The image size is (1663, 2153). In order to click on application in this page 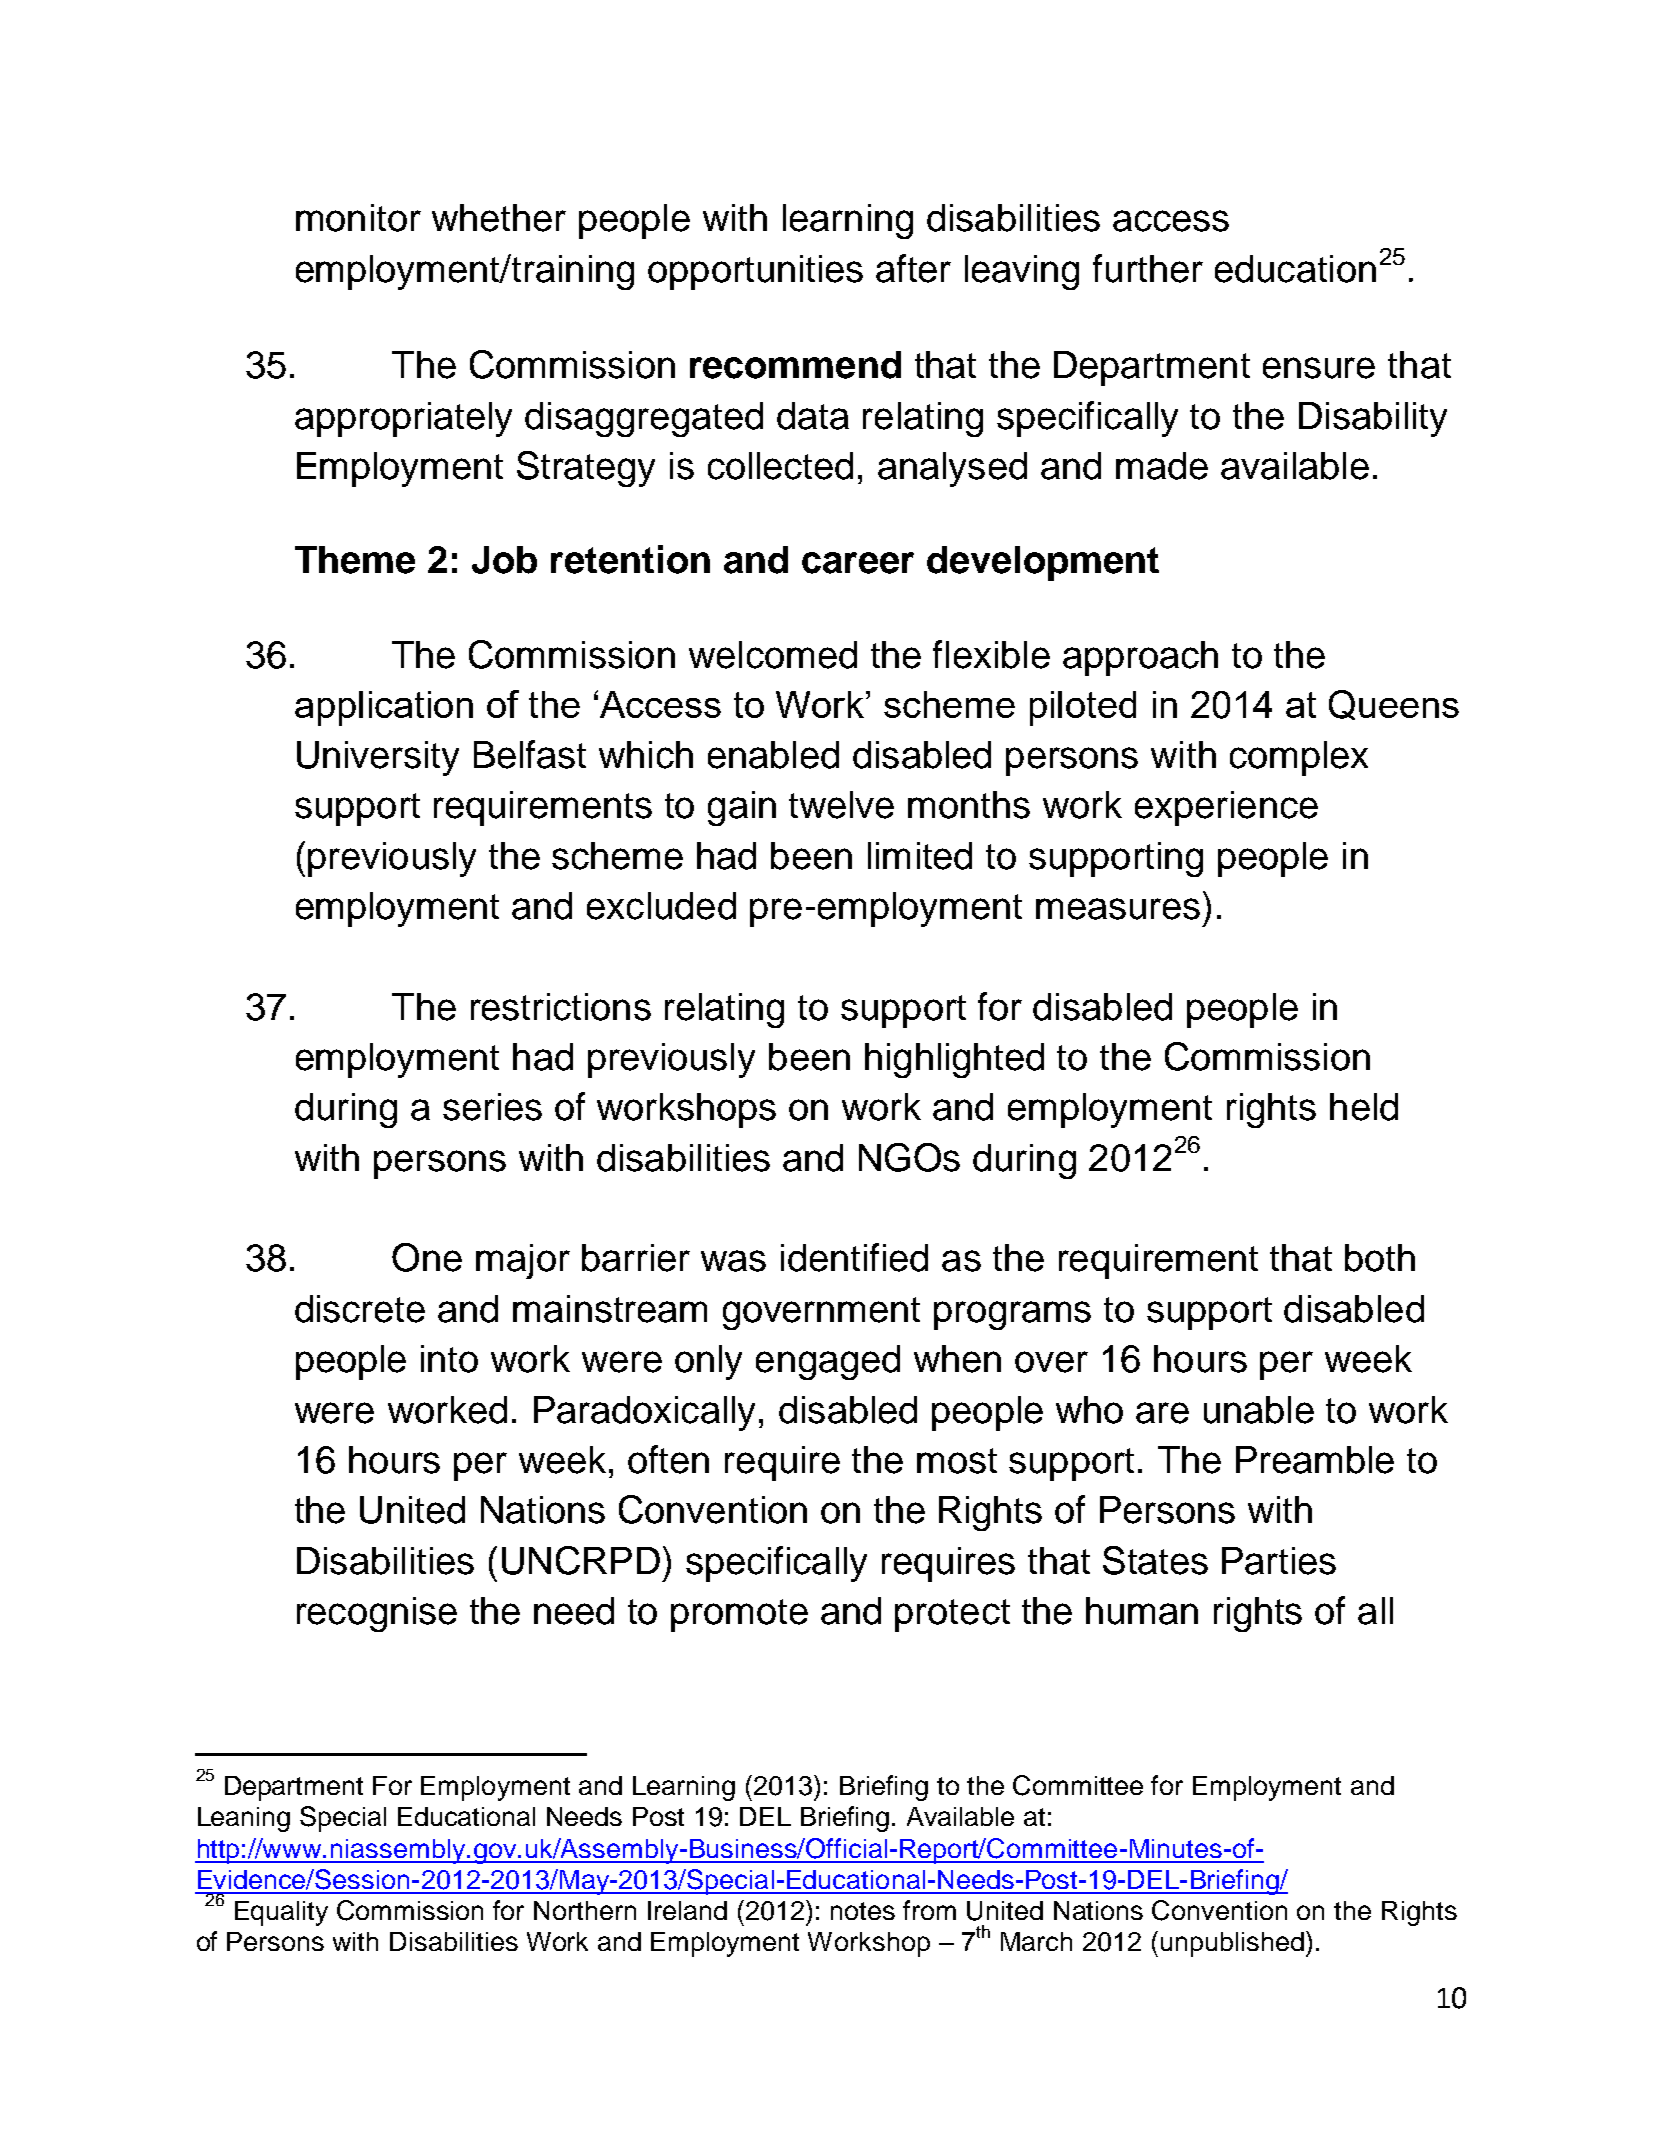, I will do `click(384, 708)`.
